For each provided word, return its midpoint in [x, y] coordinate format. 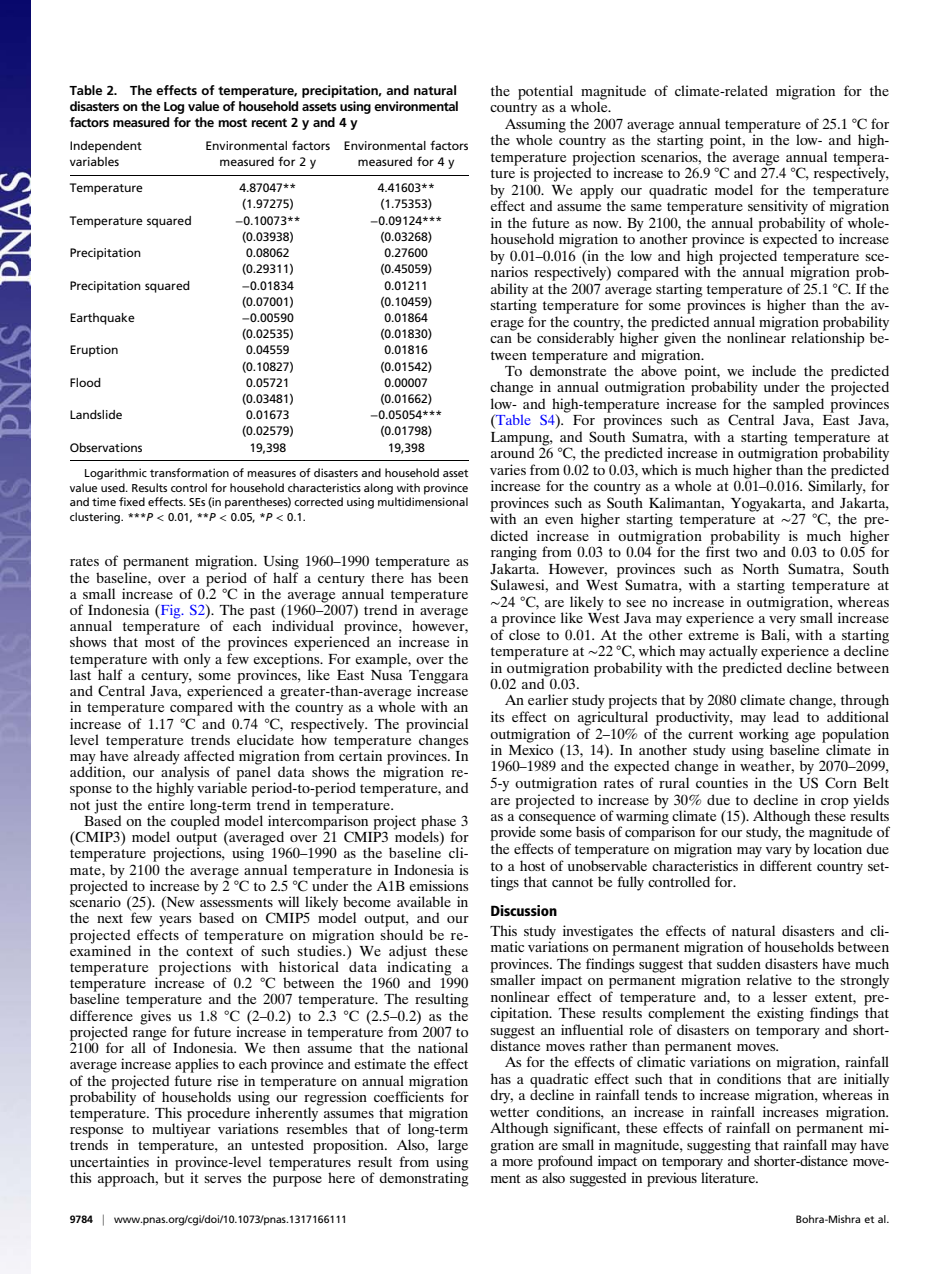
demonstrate [568, 369]
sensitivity [778, 207]
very [782, 621]
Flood [85, 382]
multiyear [181, 1129]
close [524, 634]
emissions [438, 885]
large [453, 1146]
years [175, 921]
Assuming [535, 125]
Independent [106, 147]
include [774, 370]
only [197, 660]
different [786, 865]
